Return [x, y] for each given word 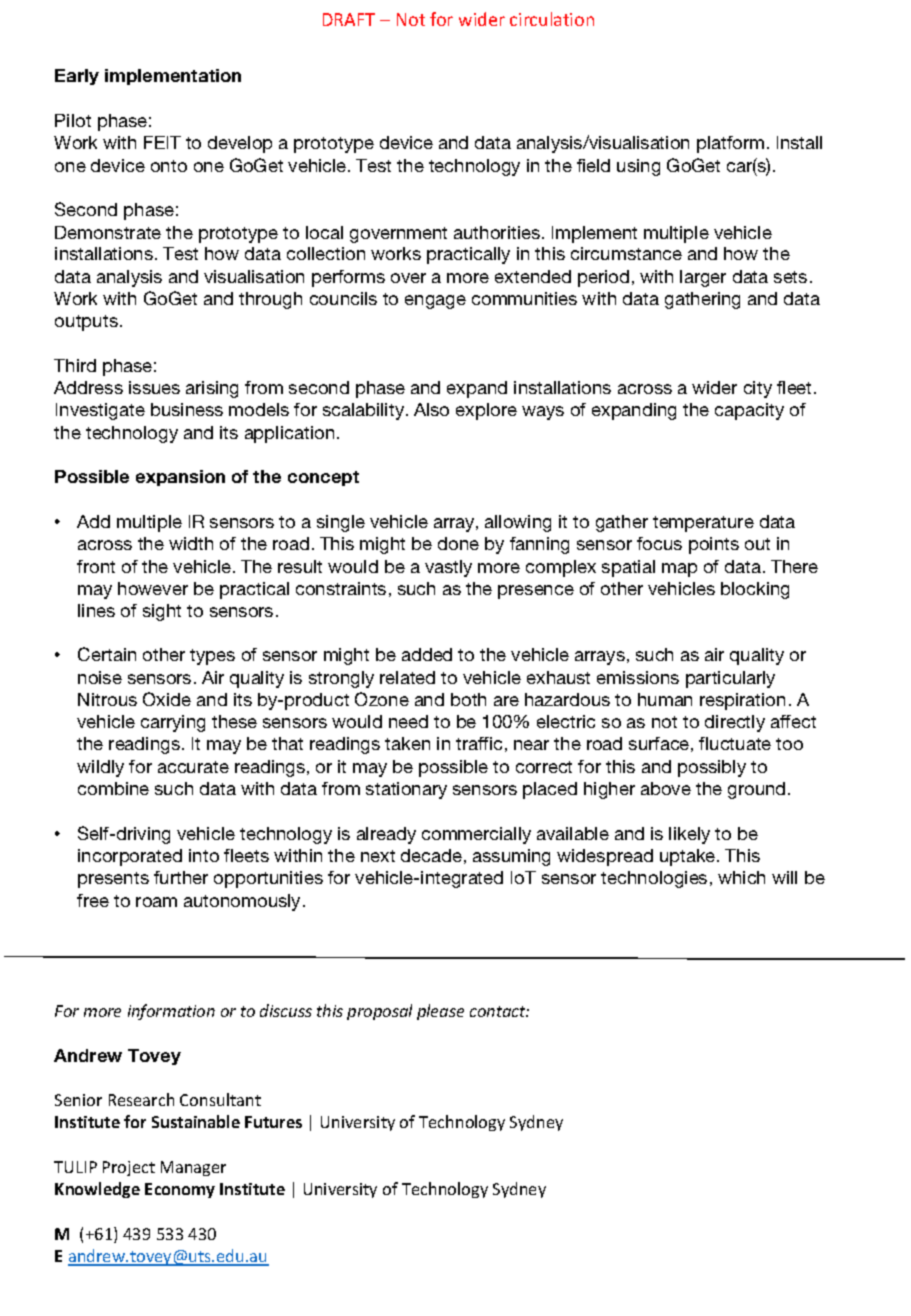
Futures [273, 1122]
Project [129, 1168]
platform [730, 144]
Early [77, 77]
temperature [703, 524]
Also [431, 409]
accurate [193, 767]
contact [499, 1011]
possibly [712, 768]
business [187, 409]
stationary [406, 790]
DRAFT [349, 19]
